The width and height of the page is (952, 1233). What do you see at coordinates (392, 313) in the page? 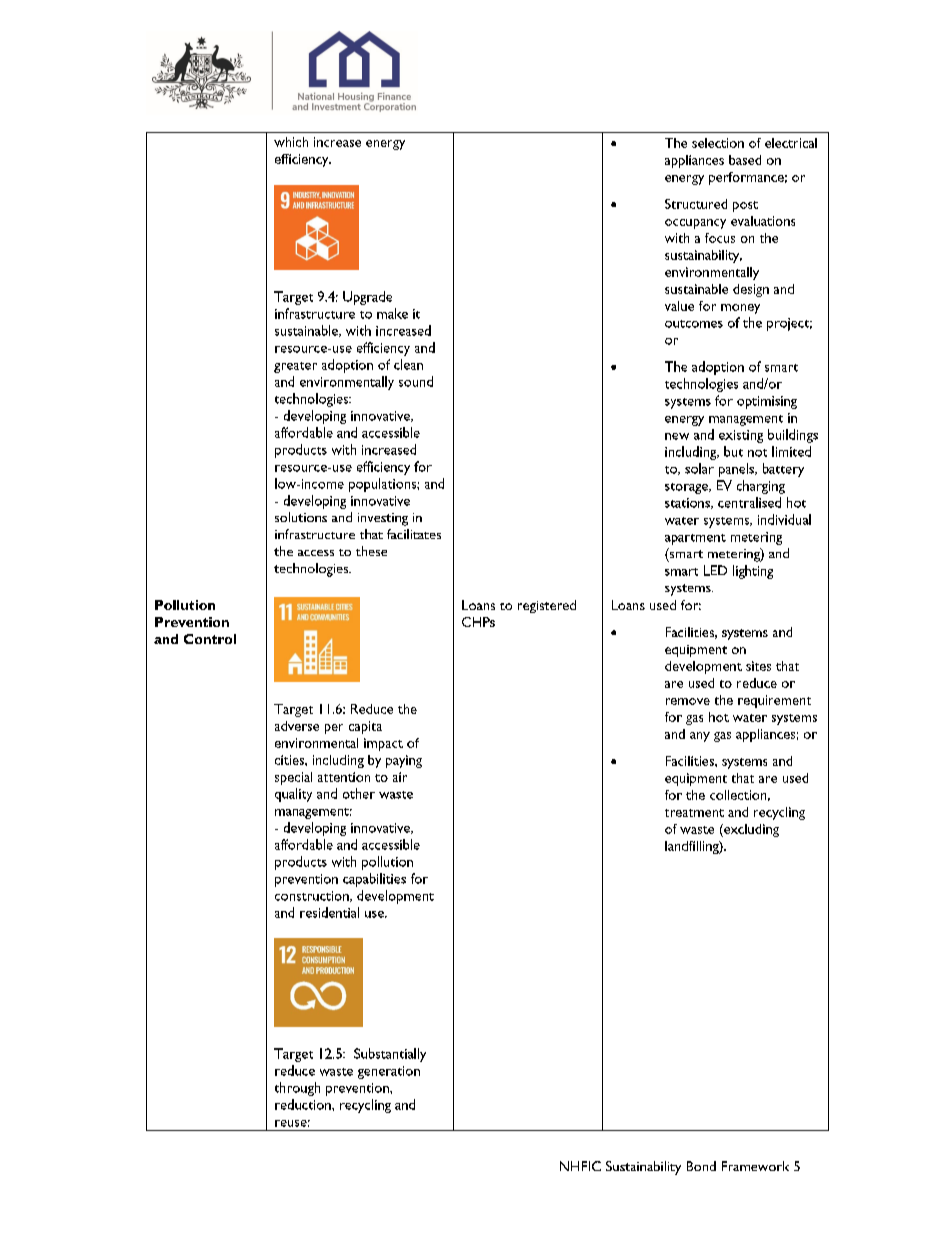
I see `make` at bounding box center [392, 313].
